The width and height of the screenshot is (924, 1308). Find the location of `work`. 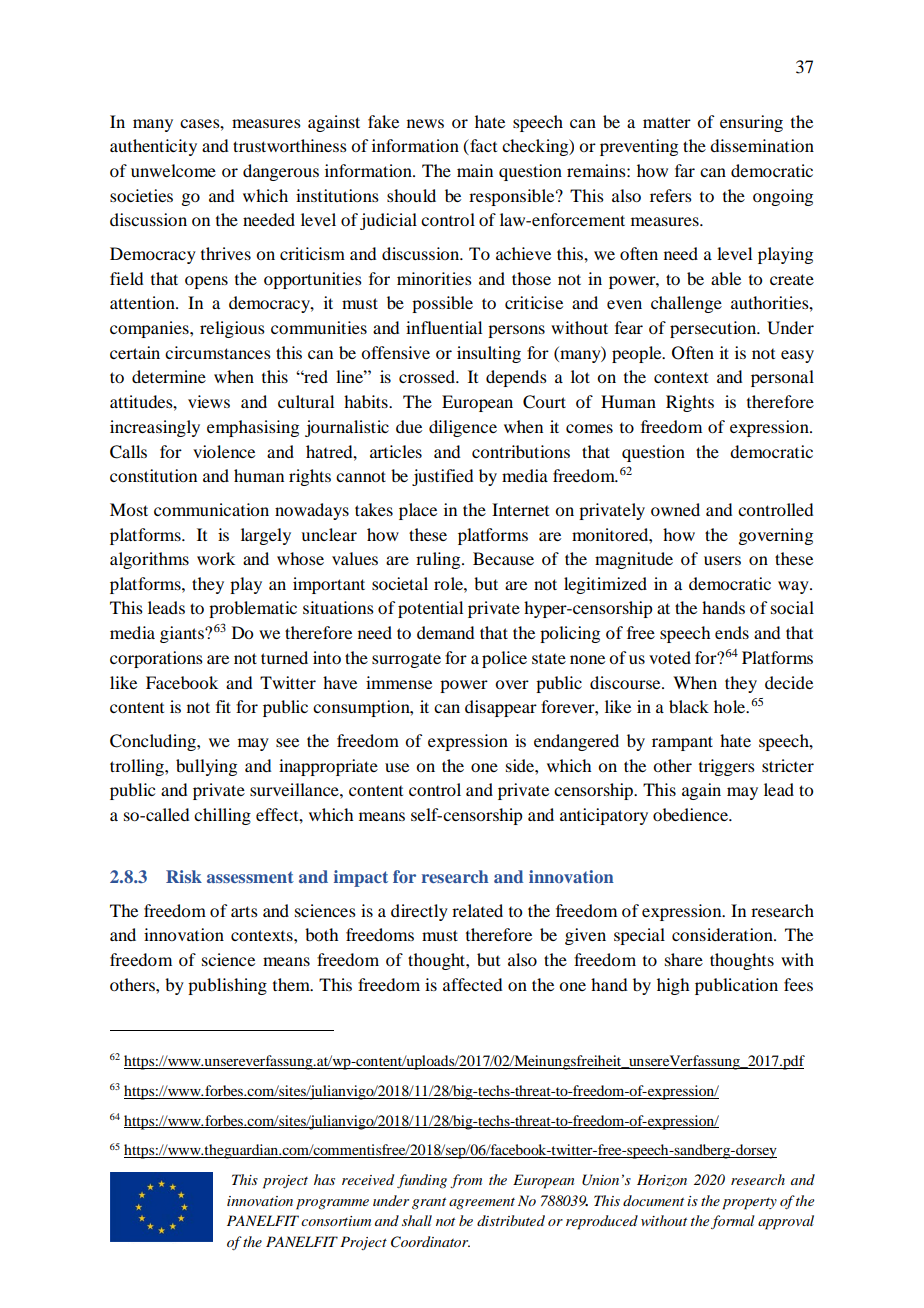

work is located at coordinates (216, 558).
